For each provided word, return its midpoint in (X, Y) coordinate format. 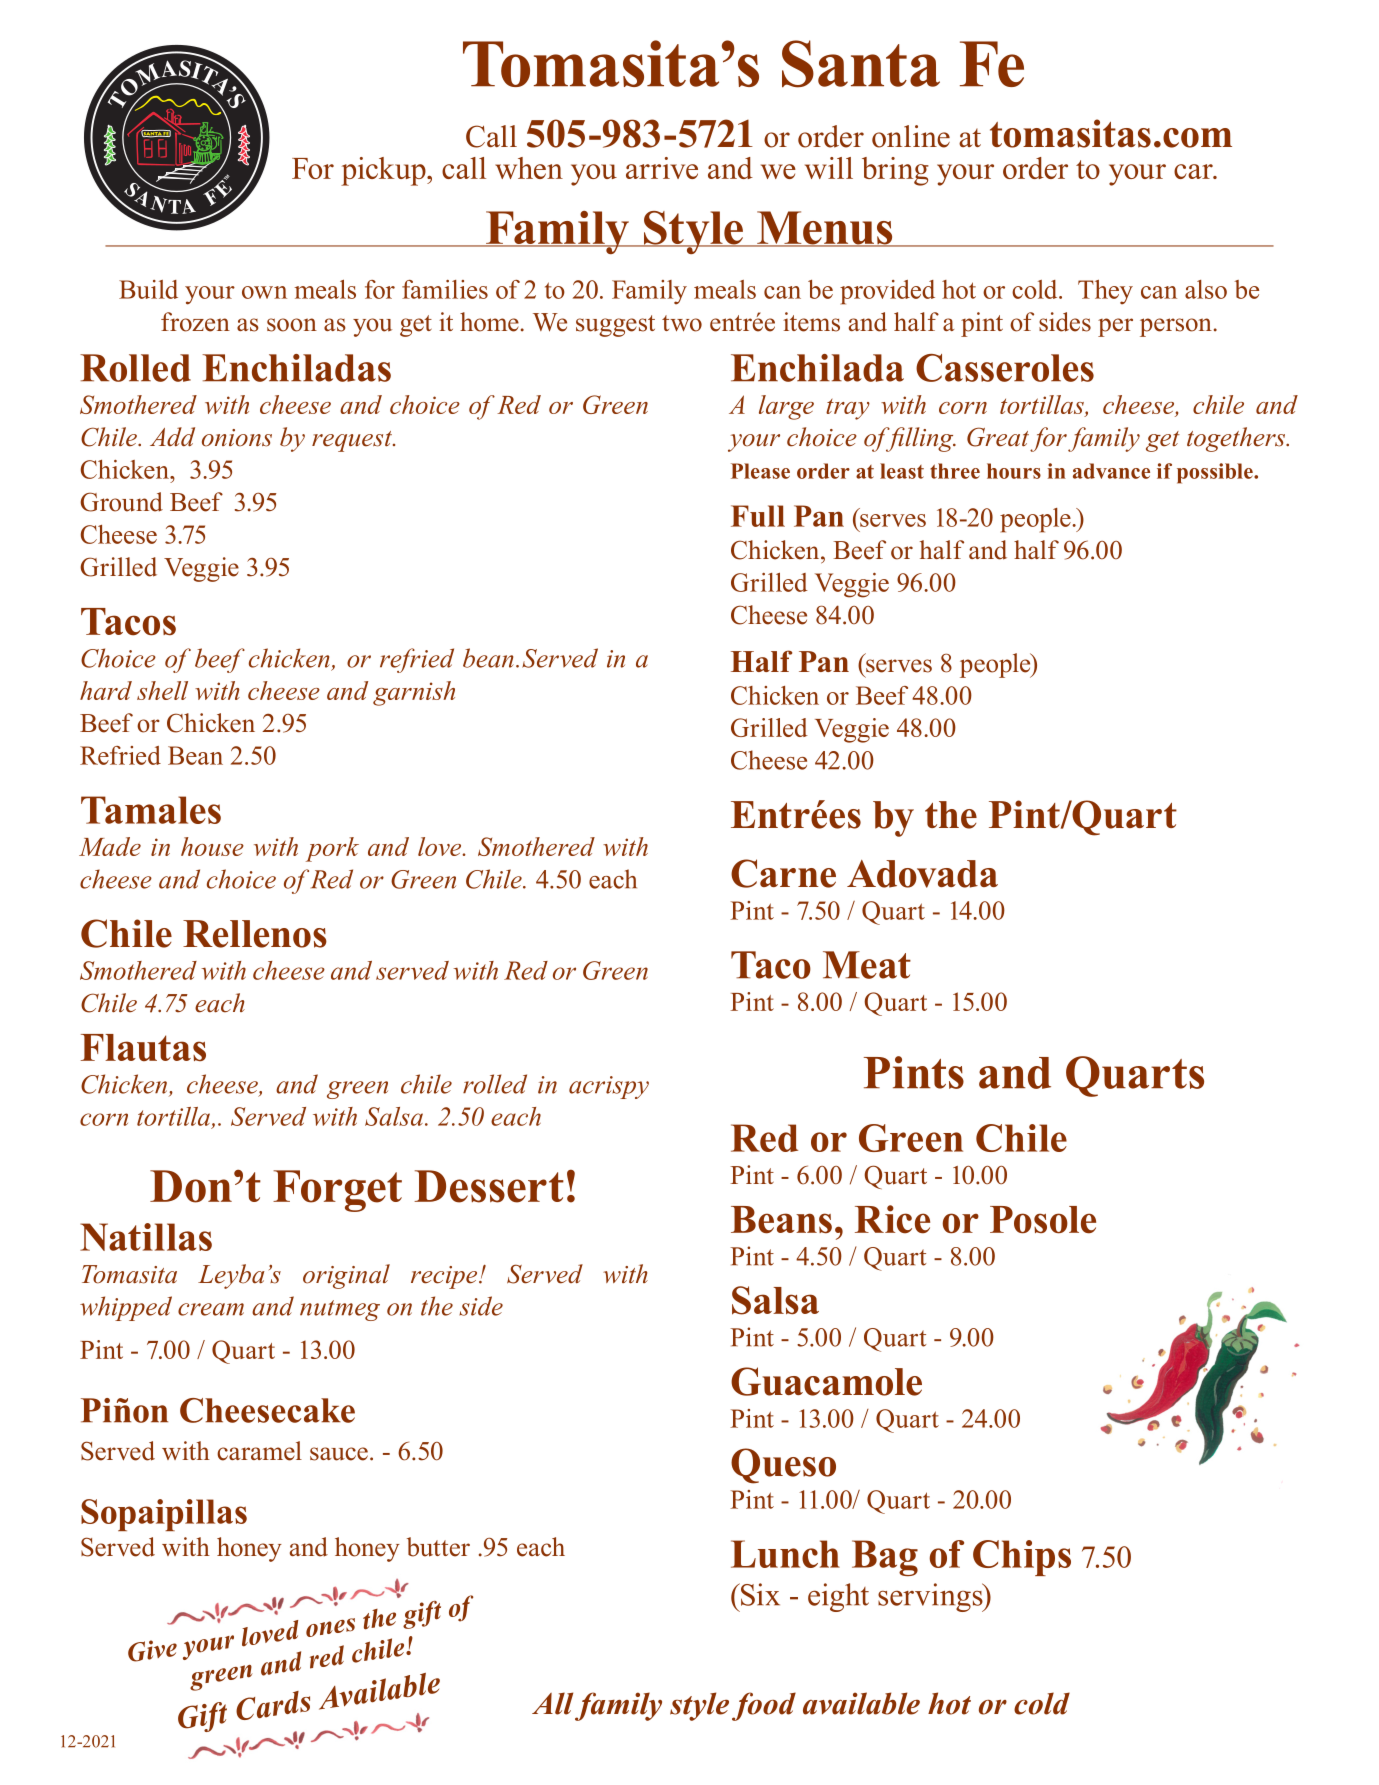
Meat (867, 965)
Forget (337, 1191)
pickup (384, 171)
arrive (662, 168)
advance (1111, 471)
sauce (339, 1454)
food (764, 1706)
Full (758, 516)
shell (162, 690)
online (911, 136)
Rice (892, 1219)
